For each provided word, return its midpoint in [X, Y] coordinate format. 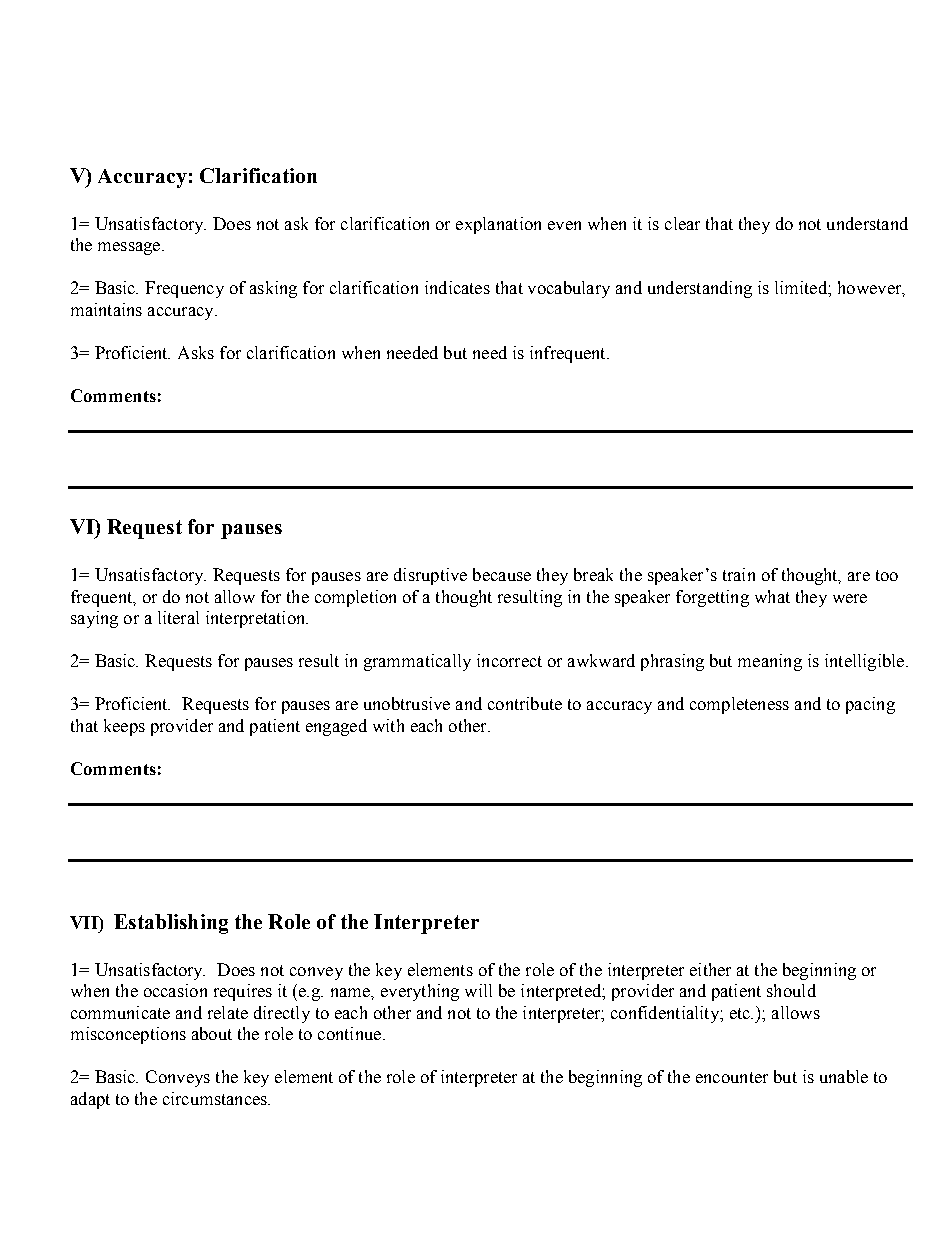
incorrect [509, 660]
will [478, 990]
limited [802, 287]
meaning [770, 662]
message [130, 248]
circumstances [216, 1098]
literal [178, 617]
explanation [498, 225]
